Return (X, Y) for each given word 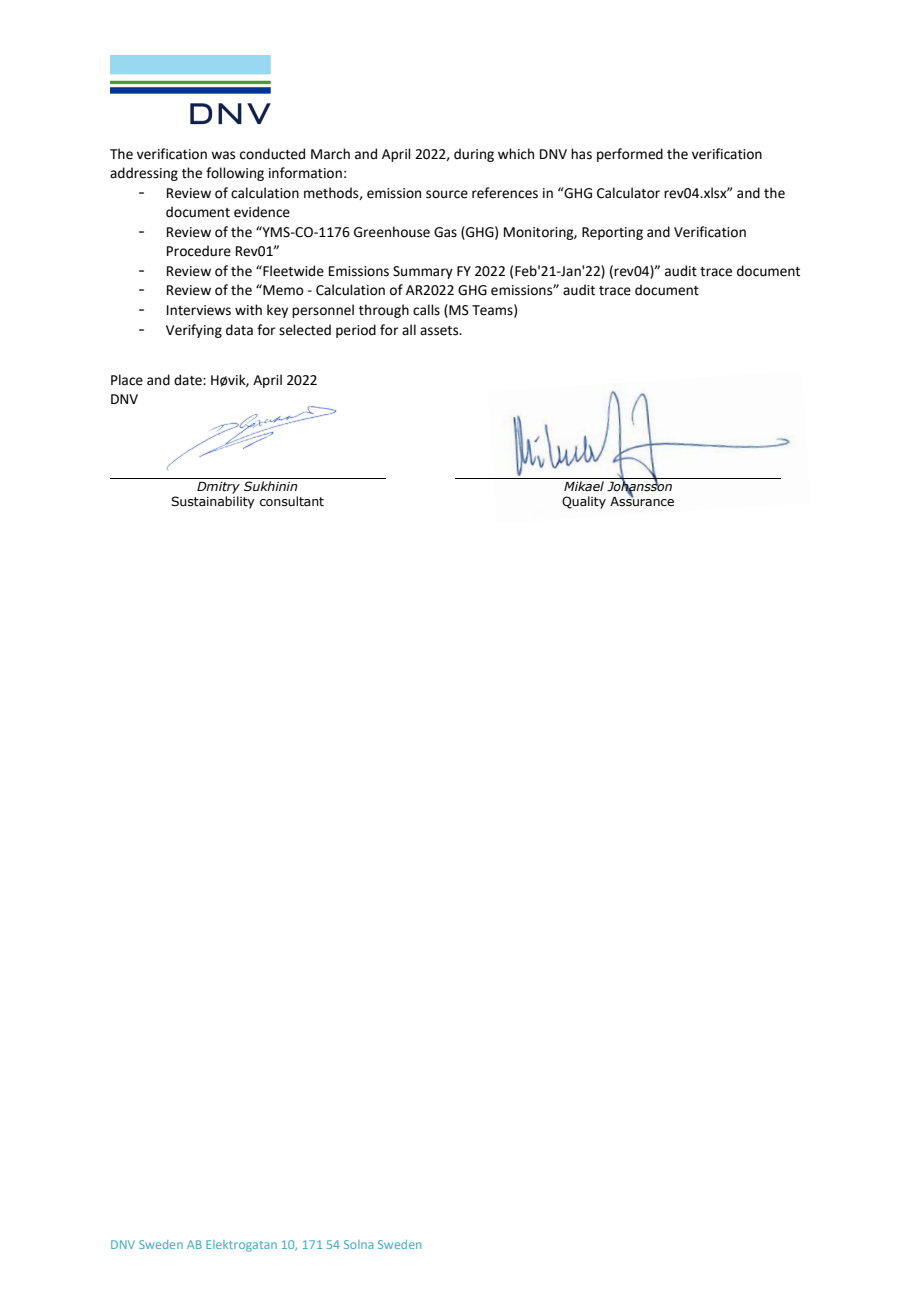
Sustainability (213, 502)
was (223, 155)
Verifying (194, 331)
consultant (292, 501)
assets (440, 331)
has (581, 154)
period (356, 331)
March (330, 154)
